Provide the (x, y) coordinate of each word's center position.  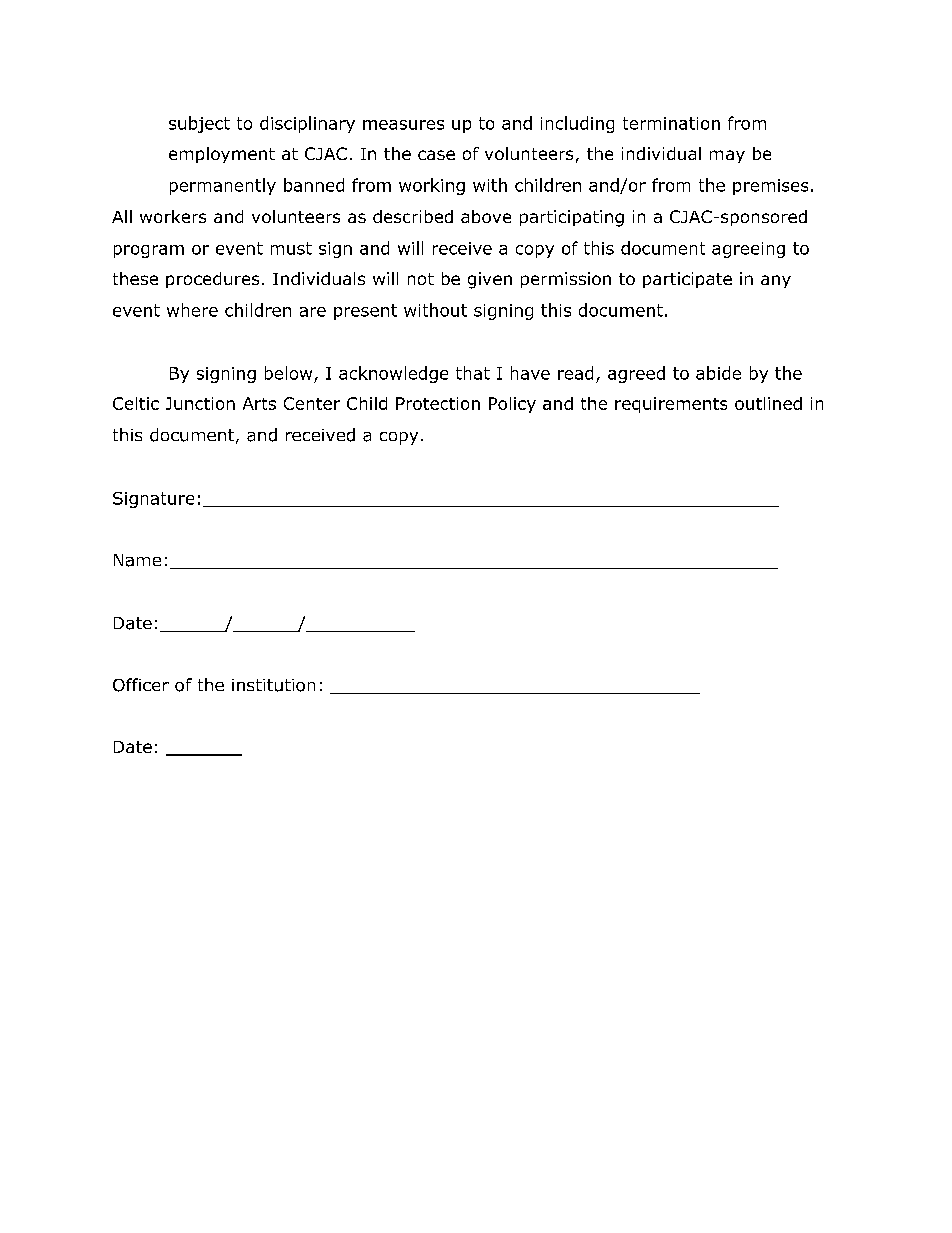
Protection (438, 403)
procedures (212, 280)
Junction (200, 403)
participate (687, 280)
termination (671, 123)
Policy (512, 405)
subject (199, 124)
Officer (141, 685)
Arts (259, 403)
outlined (768, 403)
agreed (636, 374)
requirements (671, 405)
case (436, 155)
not (421, 279)
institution (273, 685)
